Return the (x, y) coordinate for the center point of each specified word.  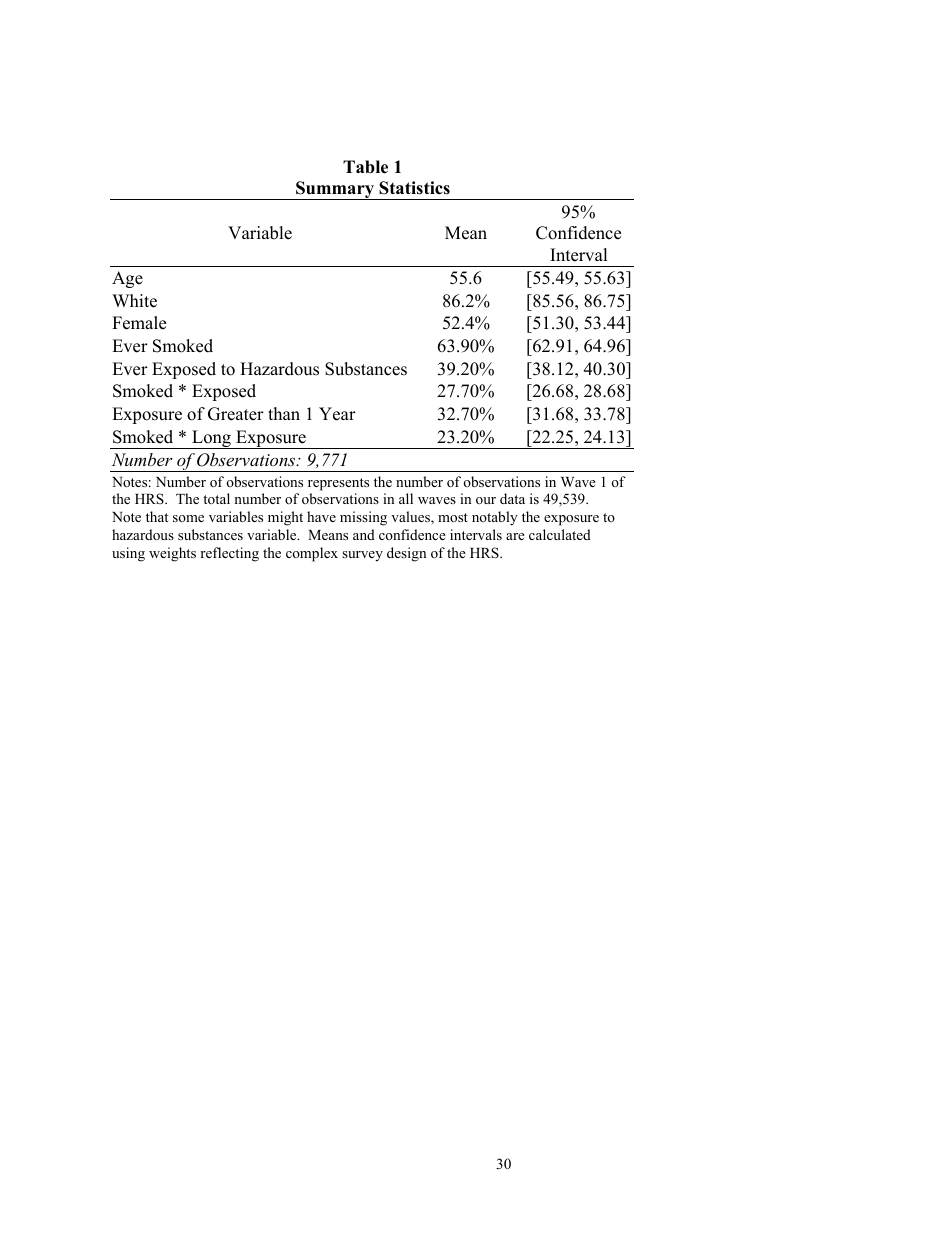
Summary (335, 190)
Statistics (414, 188)
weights (172, 554)
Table (365, 167)
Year (337, 414)
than (284, 413)
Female (139, 323)
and (364, 534)
